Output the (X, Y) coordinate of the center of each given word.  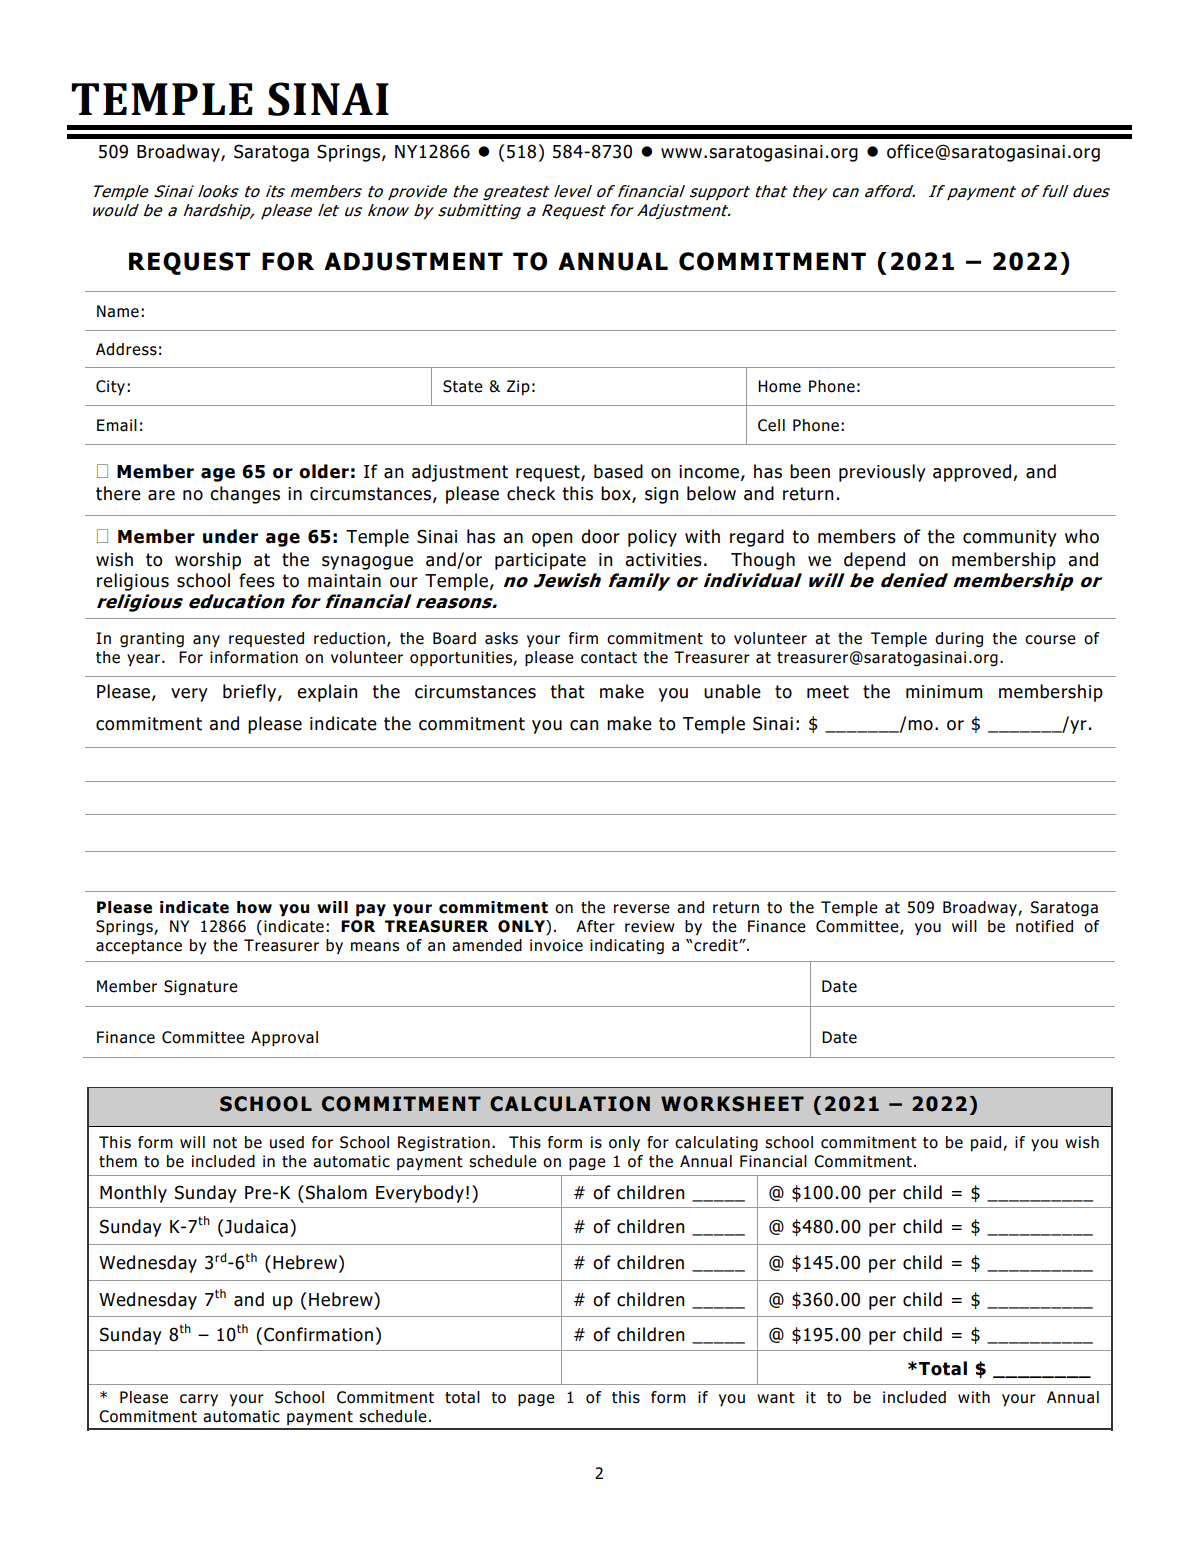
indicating (627, 946)
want (776, 1398)
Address (126, 349)
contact (609, 658)
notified (1044, 926)
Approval (284, 1038)
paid (986, 1143)
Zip (518, 387)
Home (779, 386)
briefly (251, 693)
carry (199, 1400)
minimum (944, 692)
